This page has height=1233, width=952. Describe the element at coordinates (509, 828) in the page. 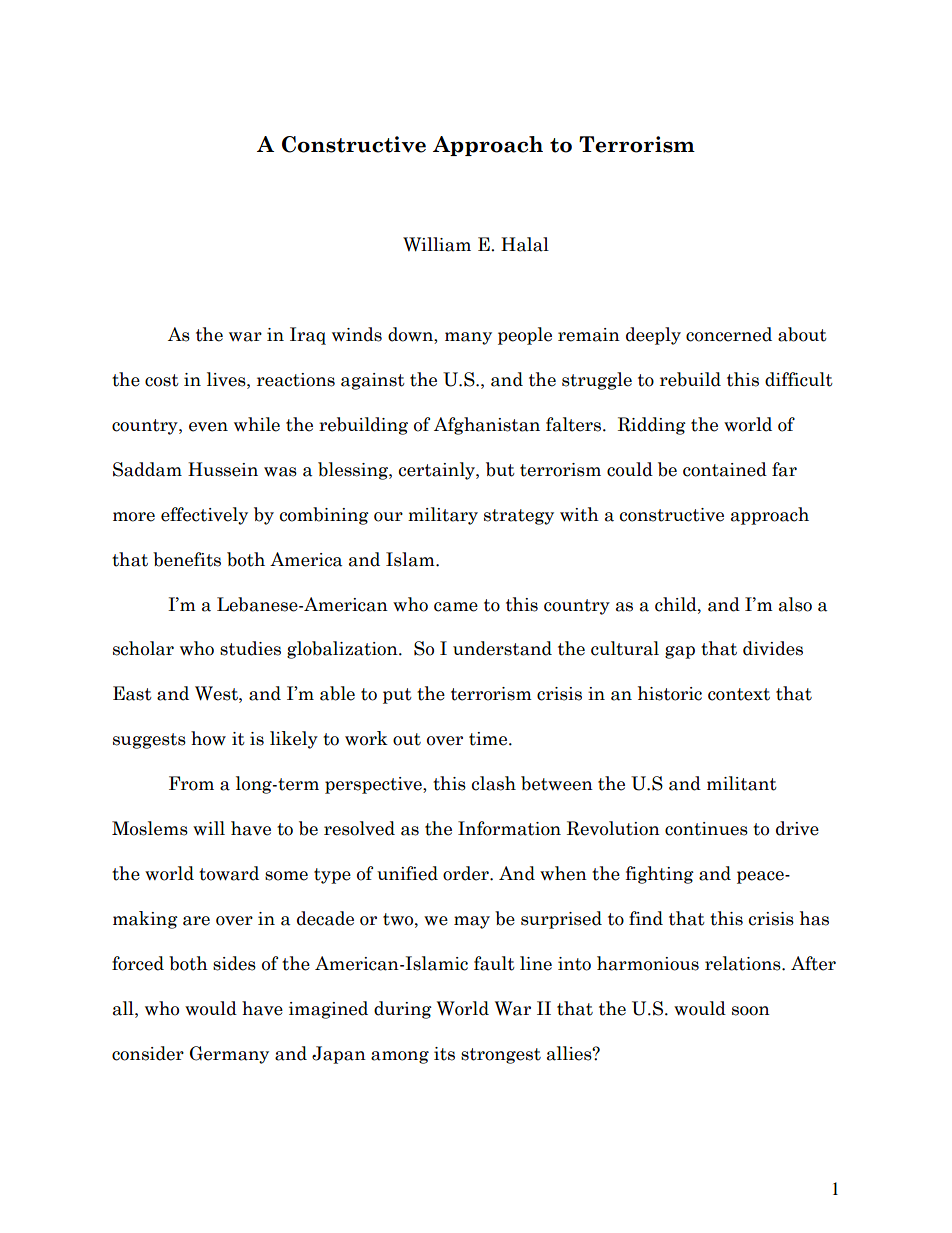

I see `Information` at that location.
